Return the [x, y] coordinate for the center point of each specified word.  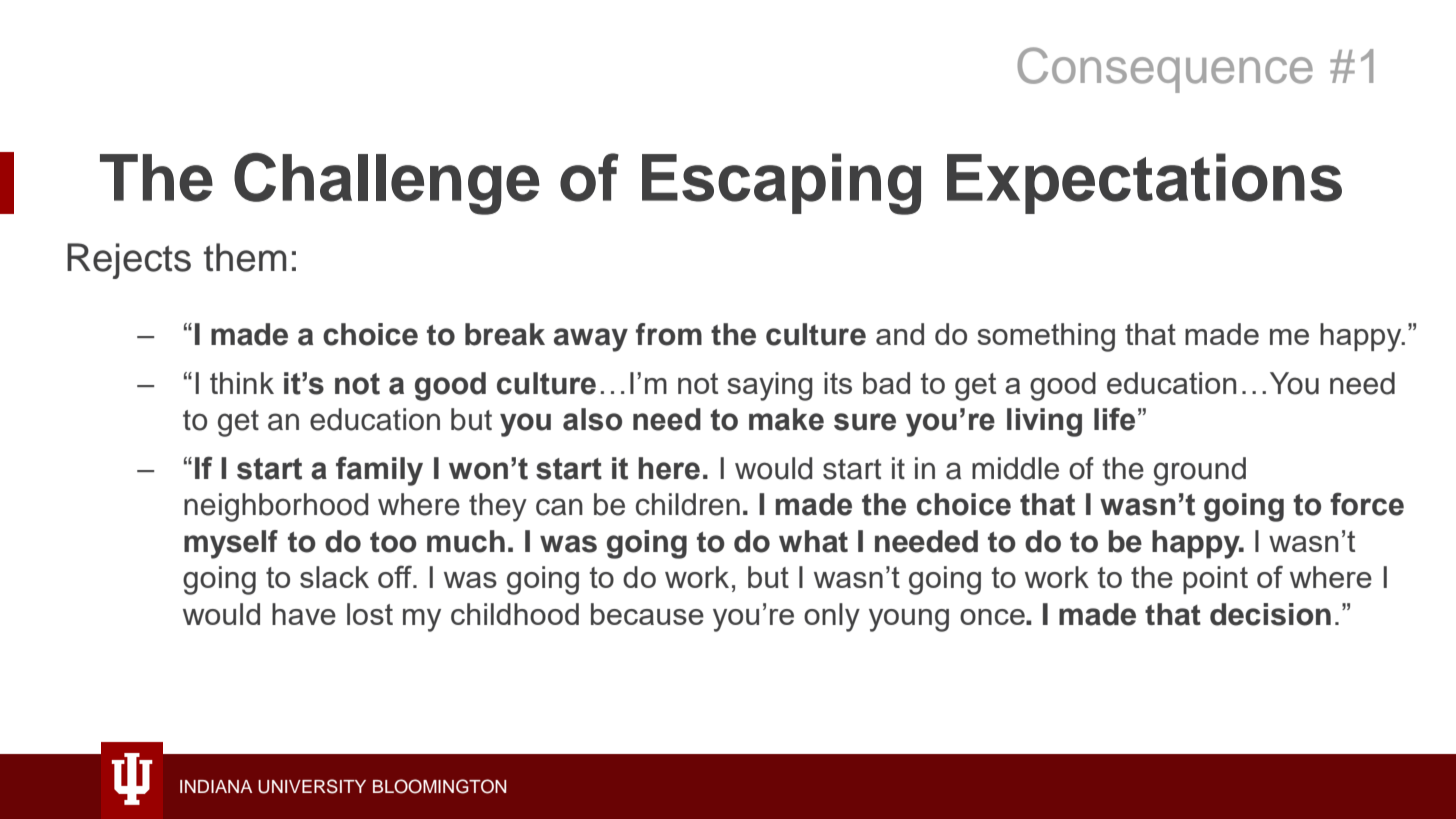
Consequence [1165, 70]
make [786, 419]
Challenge [387, 184]
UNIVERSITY [312, 786]
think [242, 383]
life [1114, 419]
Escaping [781, 184]
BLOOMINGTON [439, 786]
